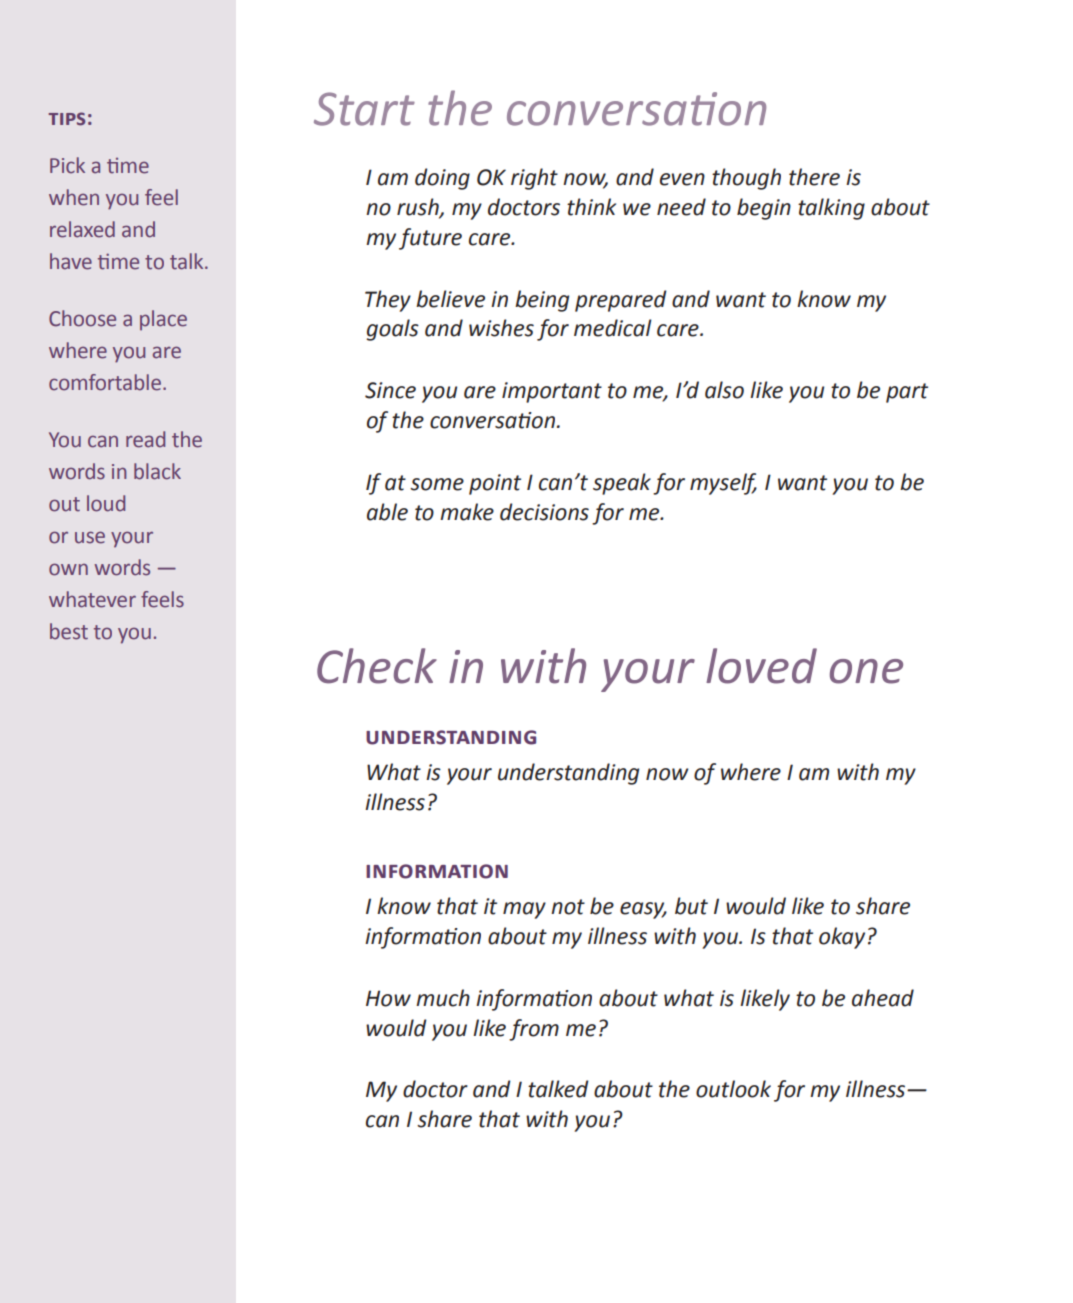 The height and width of the screenshot is (1303, 1073). Describe the element at coordinates (724, 390) in the screenshot. I see `also` at that location.
